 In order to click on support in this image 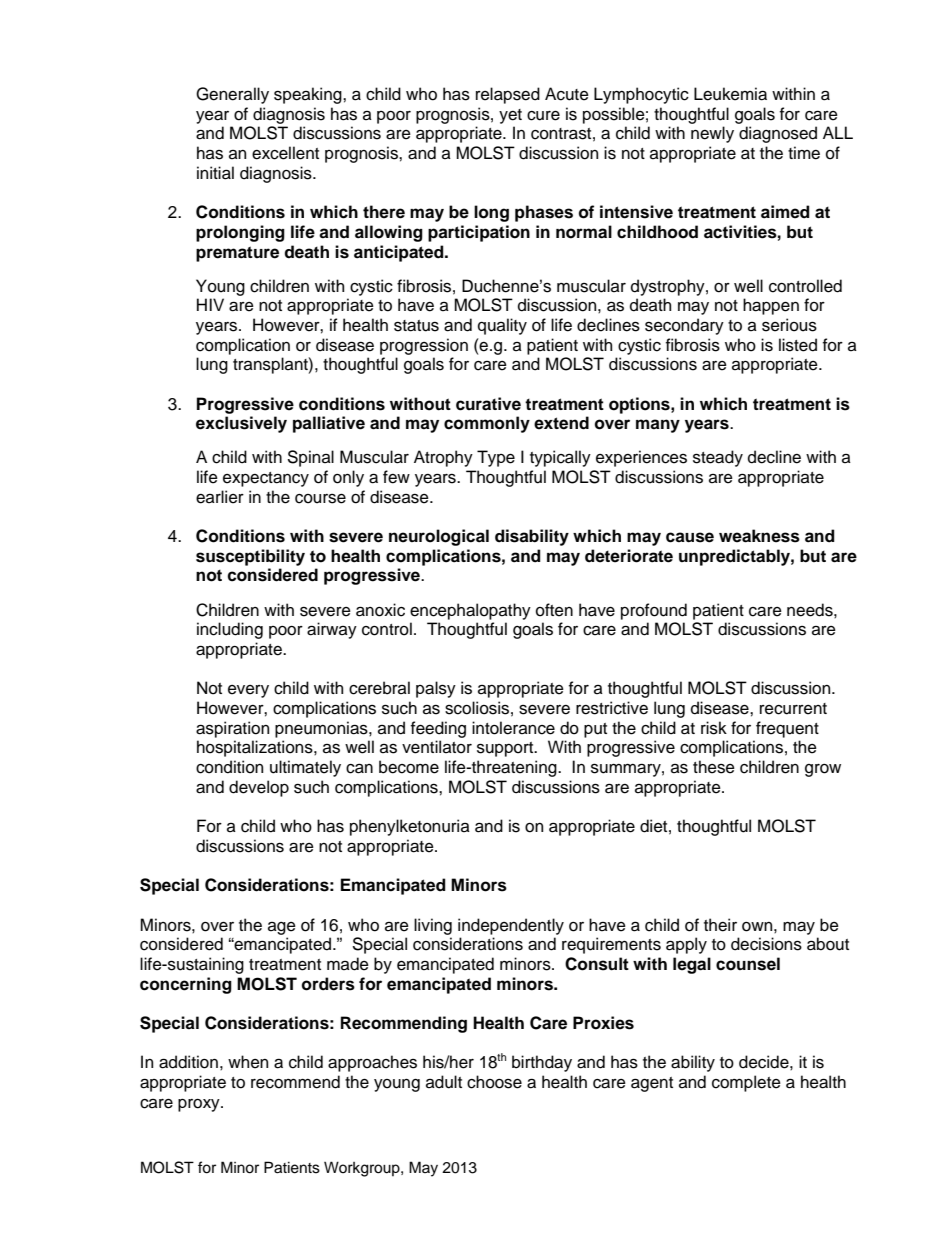, I will do `click(506, 749)`.
